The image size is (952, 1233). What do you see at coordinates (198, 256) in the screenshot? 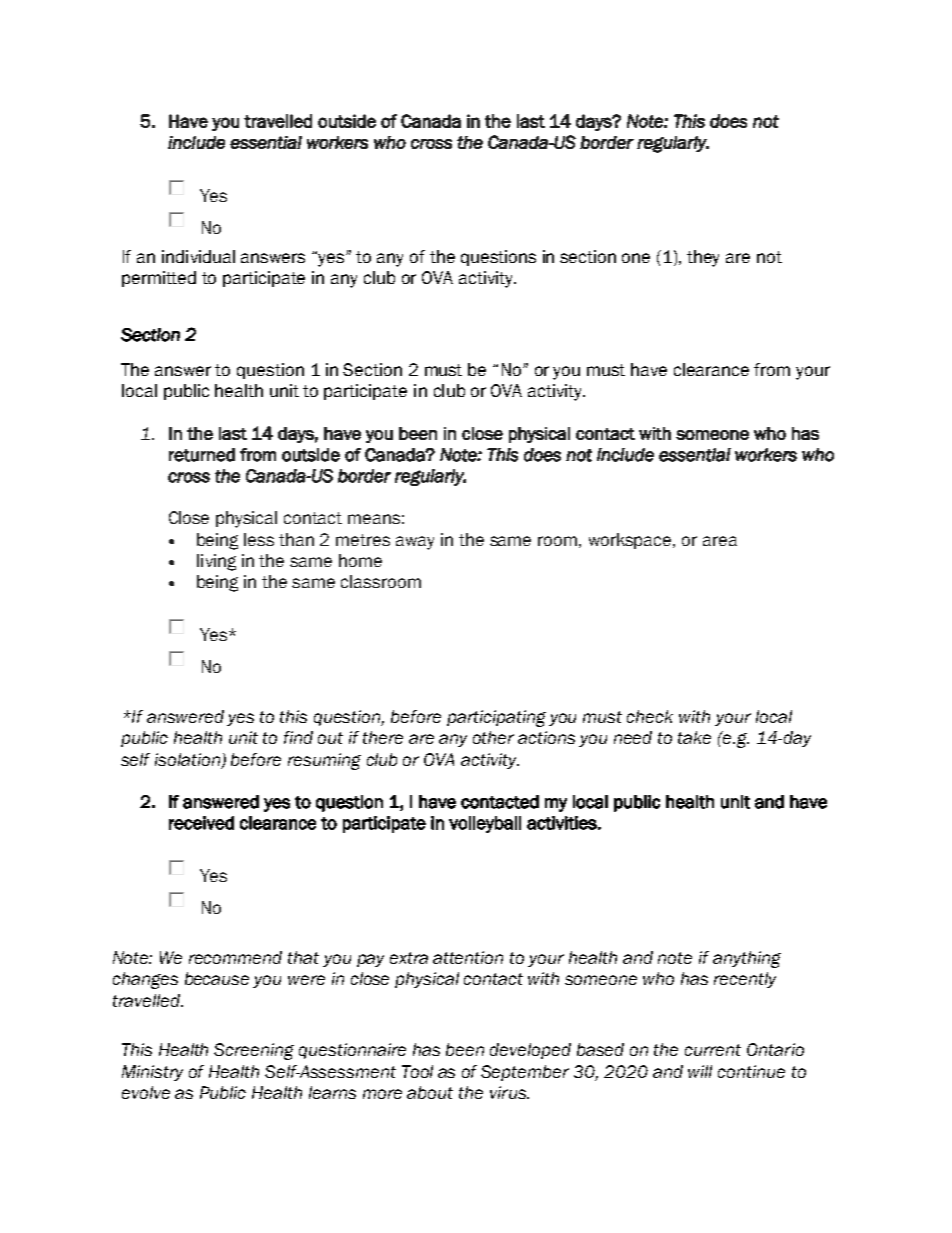
I see `individual` at bounding box center [198, 256].
